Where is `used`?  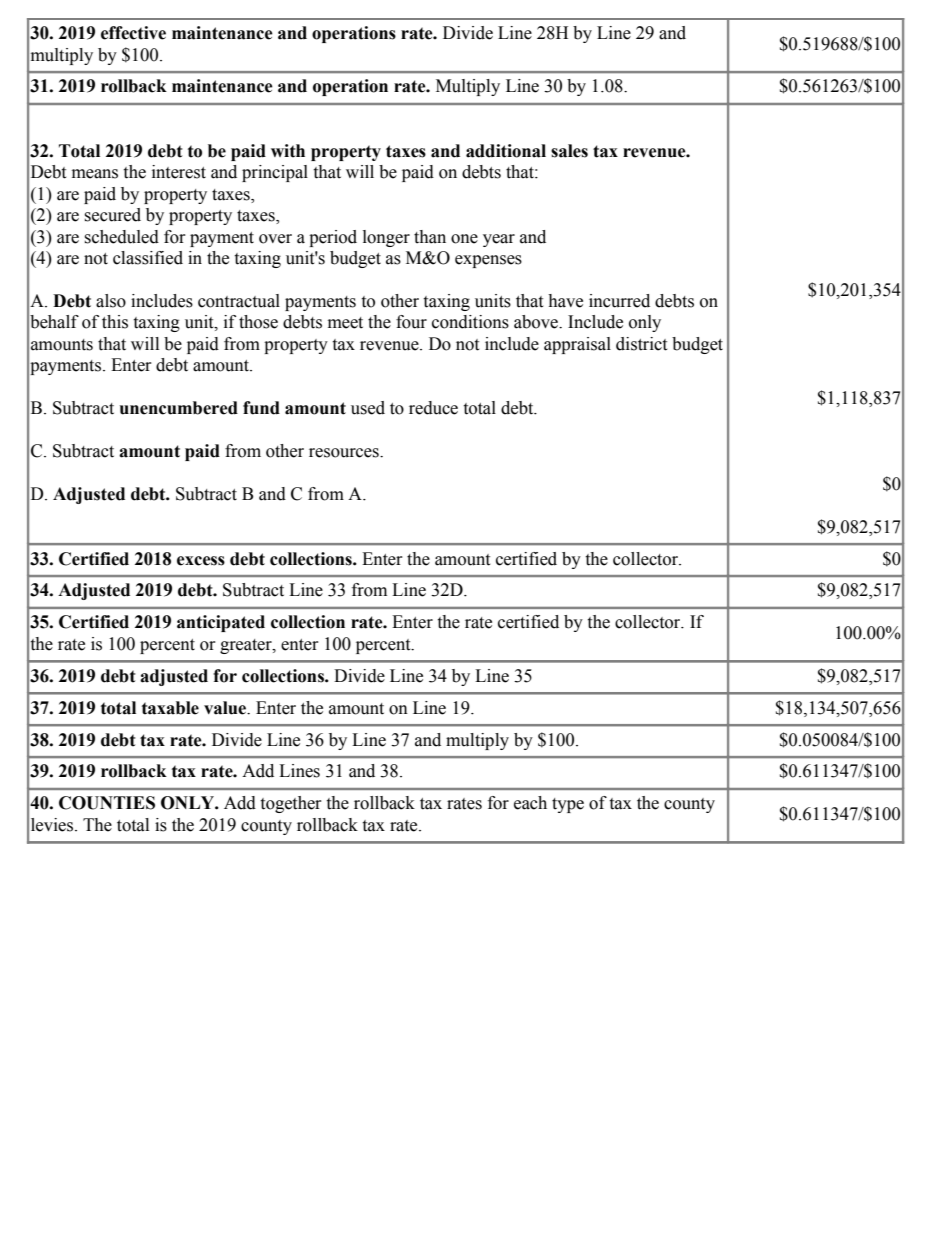
used is located at coordinates (368, 408).
